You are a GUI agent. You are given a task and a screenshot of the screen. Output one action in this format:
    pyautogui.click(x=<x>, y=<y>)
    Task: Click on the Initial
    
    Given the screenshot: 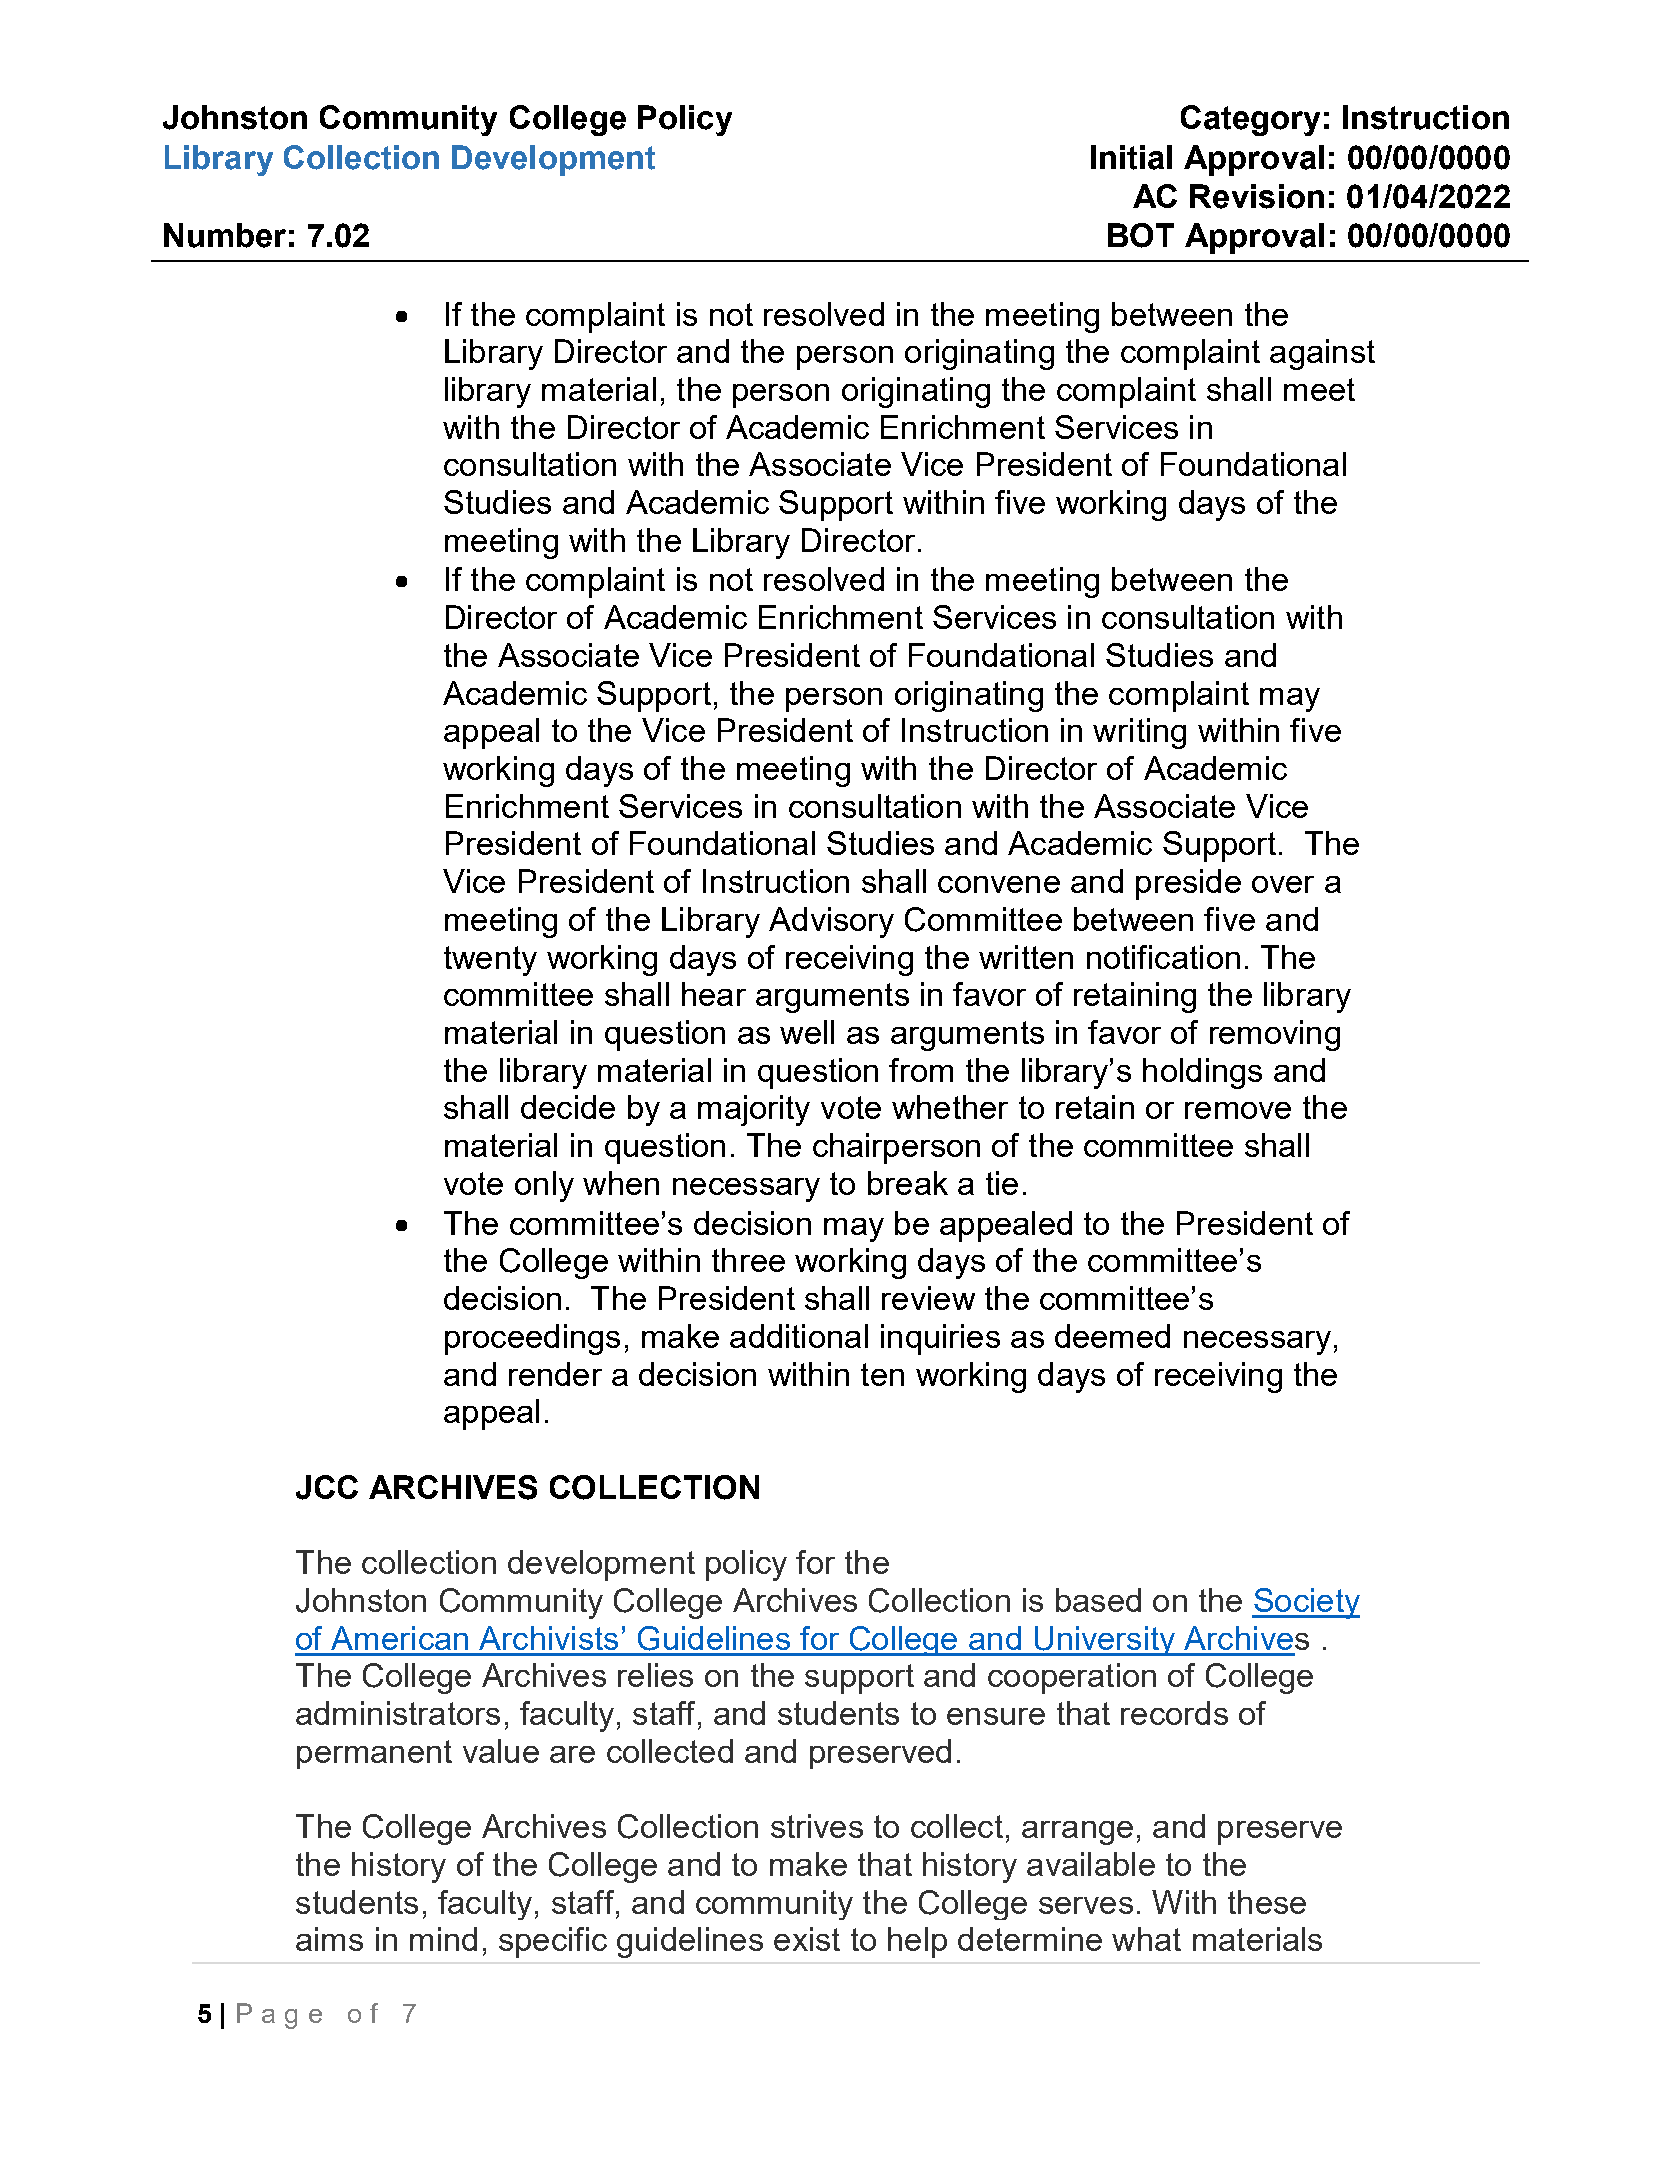 What is the action you would take?
    pyautogui.click(x=1131, y=157)
